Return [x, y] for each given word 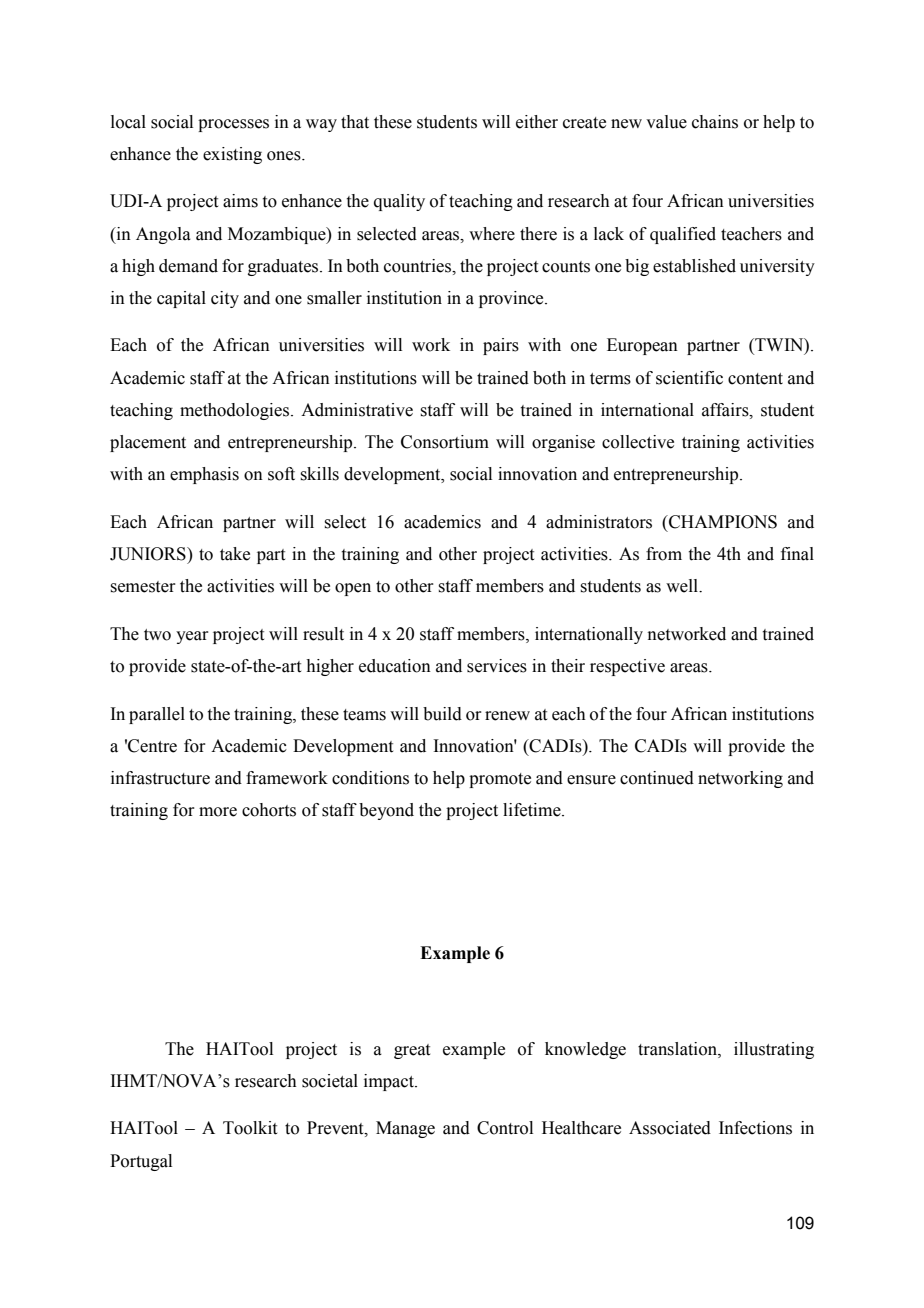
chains [715, 122]
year [192, 637]
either [537, 122]
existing [232, 155]
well [683, 586]
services [497, 666]
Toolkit [250, 1128]
